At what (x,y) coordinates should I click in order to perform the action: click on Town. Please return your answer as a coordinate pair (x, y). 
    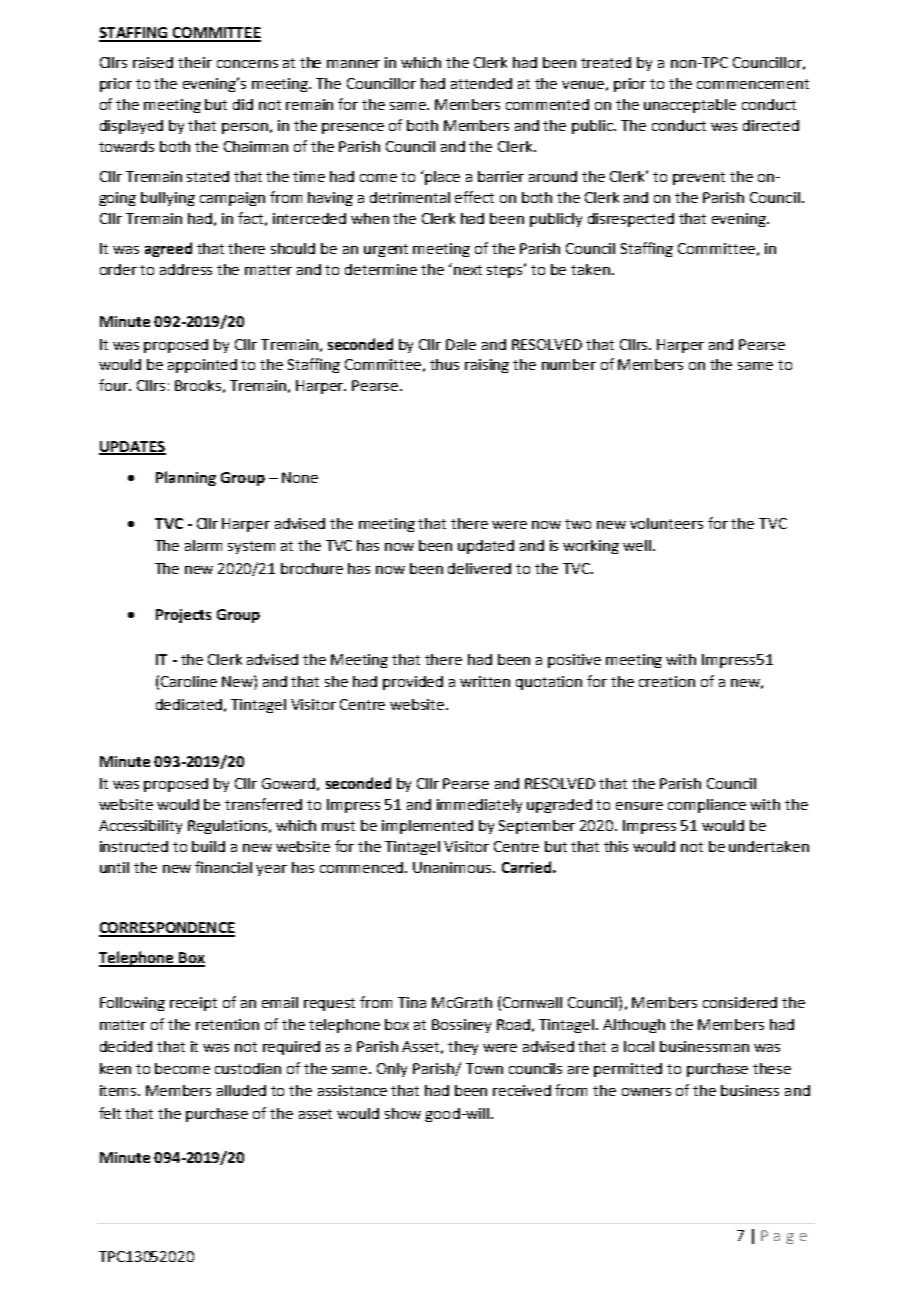
    Looking at the image, I should click on (484, 1068).
